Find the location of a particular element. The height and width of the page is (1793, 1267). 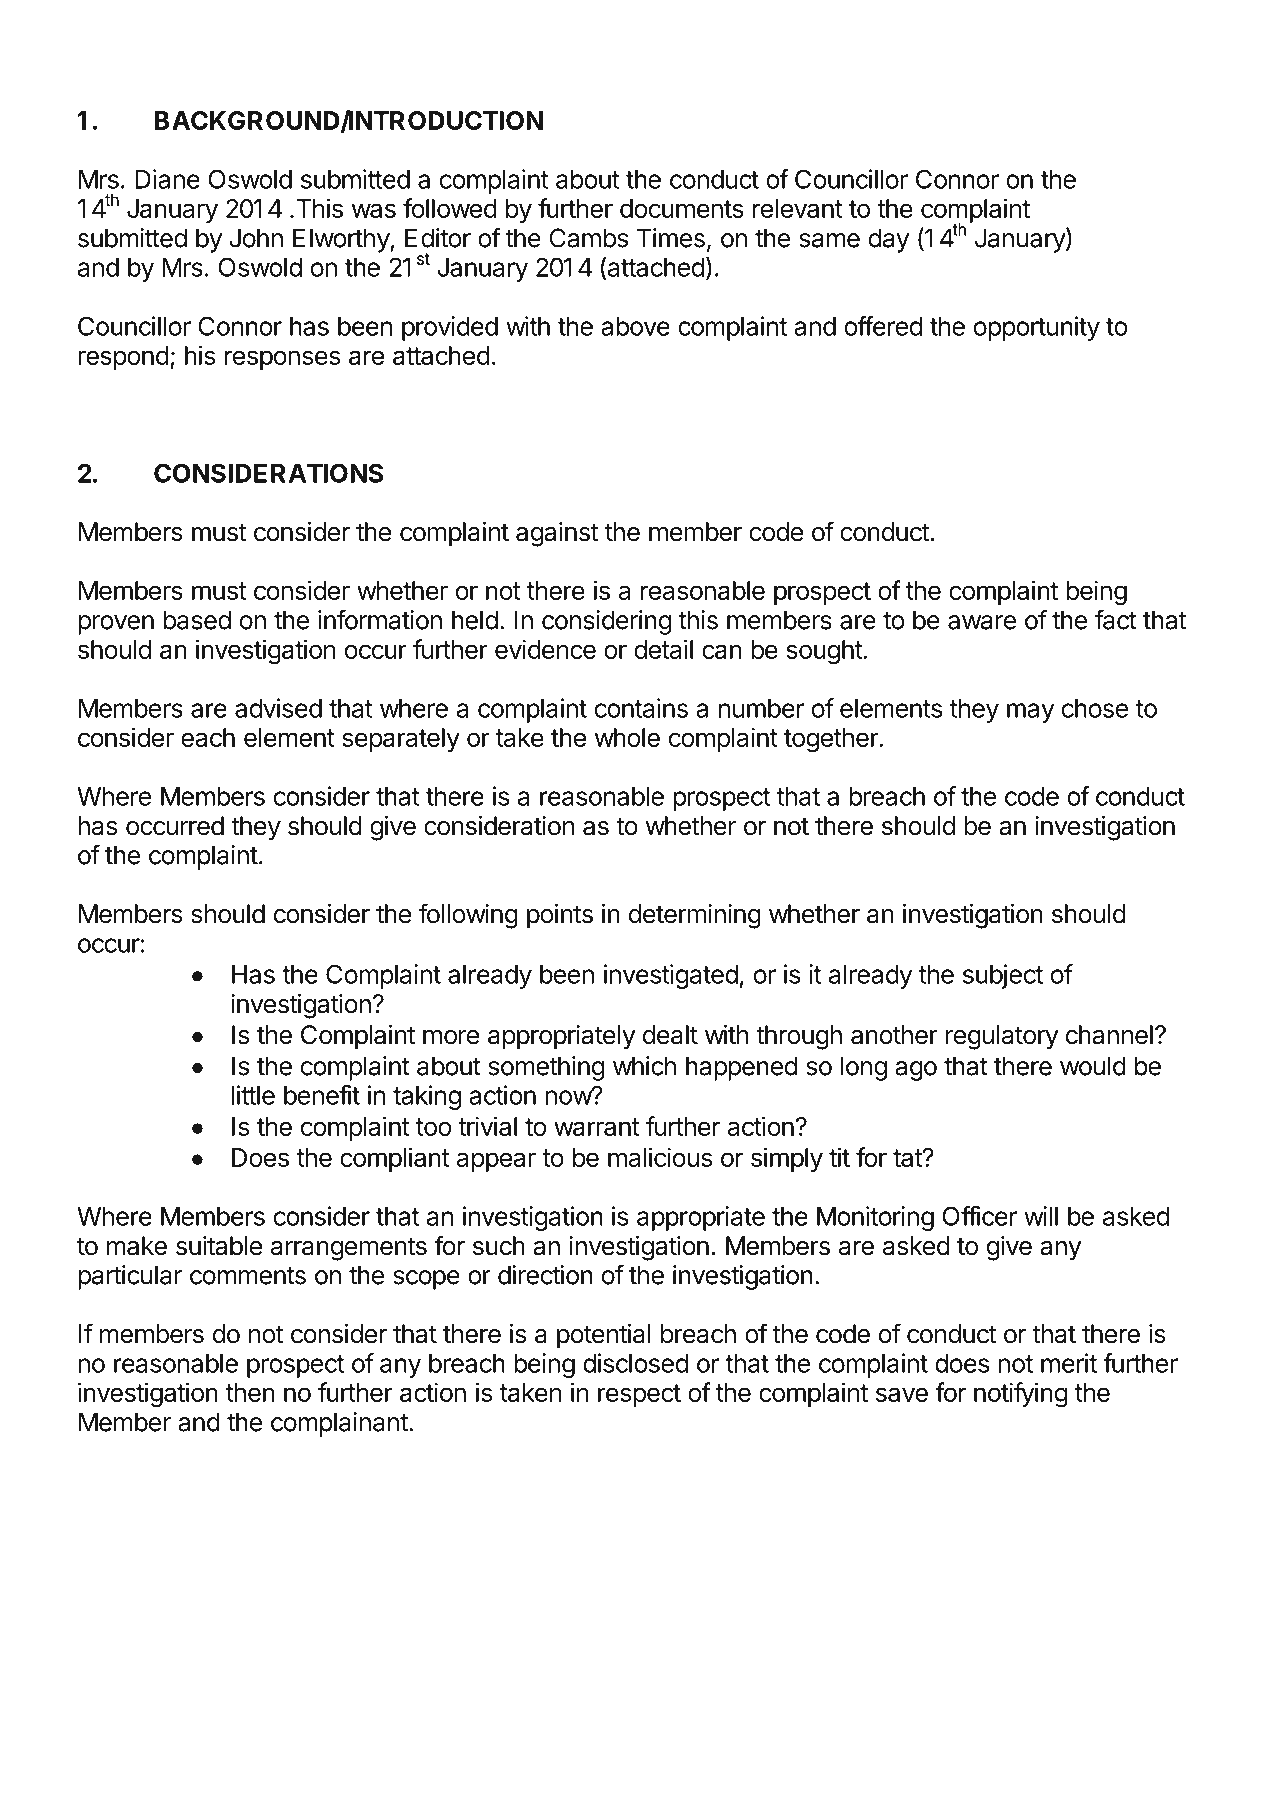

then is located at coordinates (250, 1392).
